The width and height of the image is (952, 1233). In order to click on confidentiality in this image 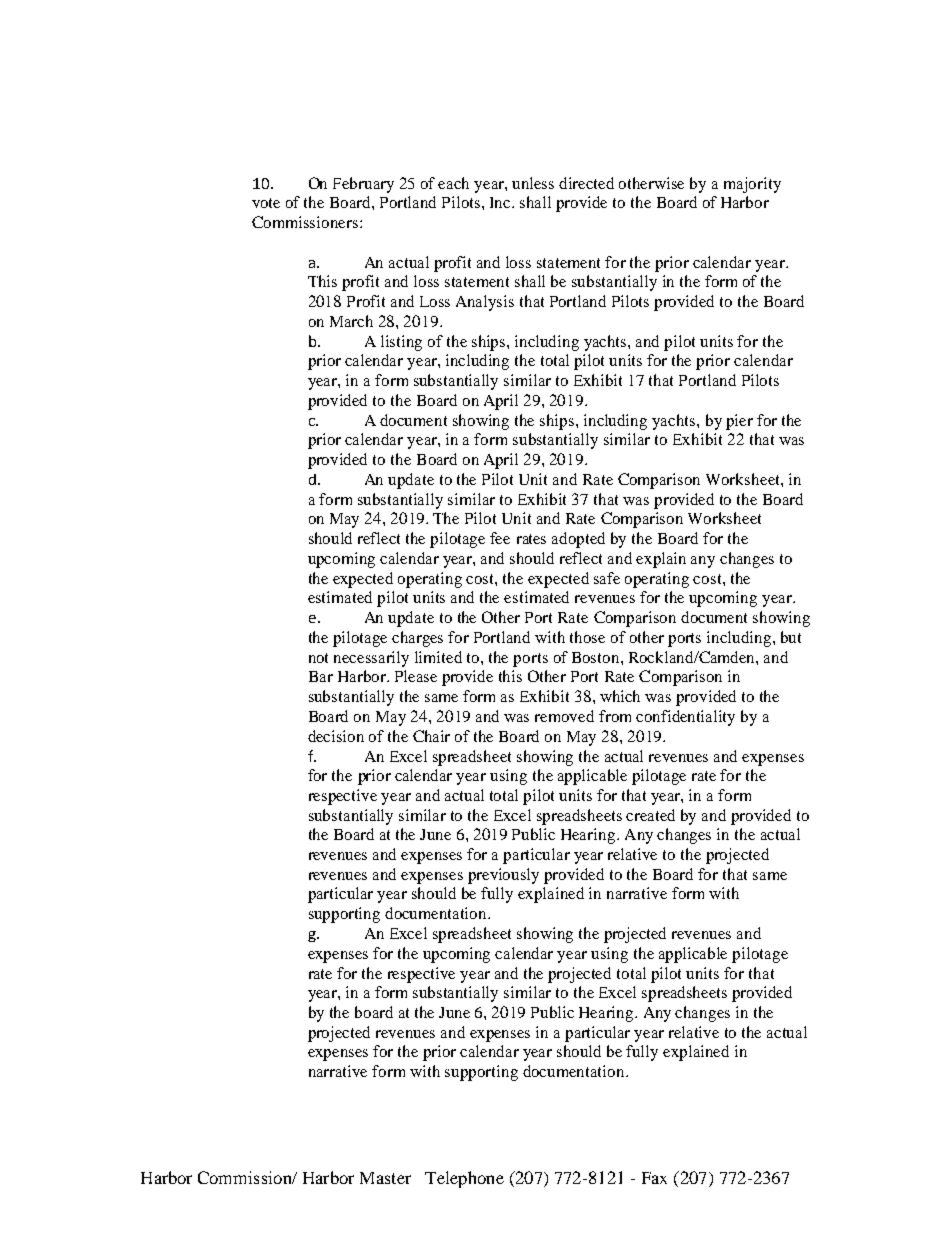, I will do `click(685, 718)`.
